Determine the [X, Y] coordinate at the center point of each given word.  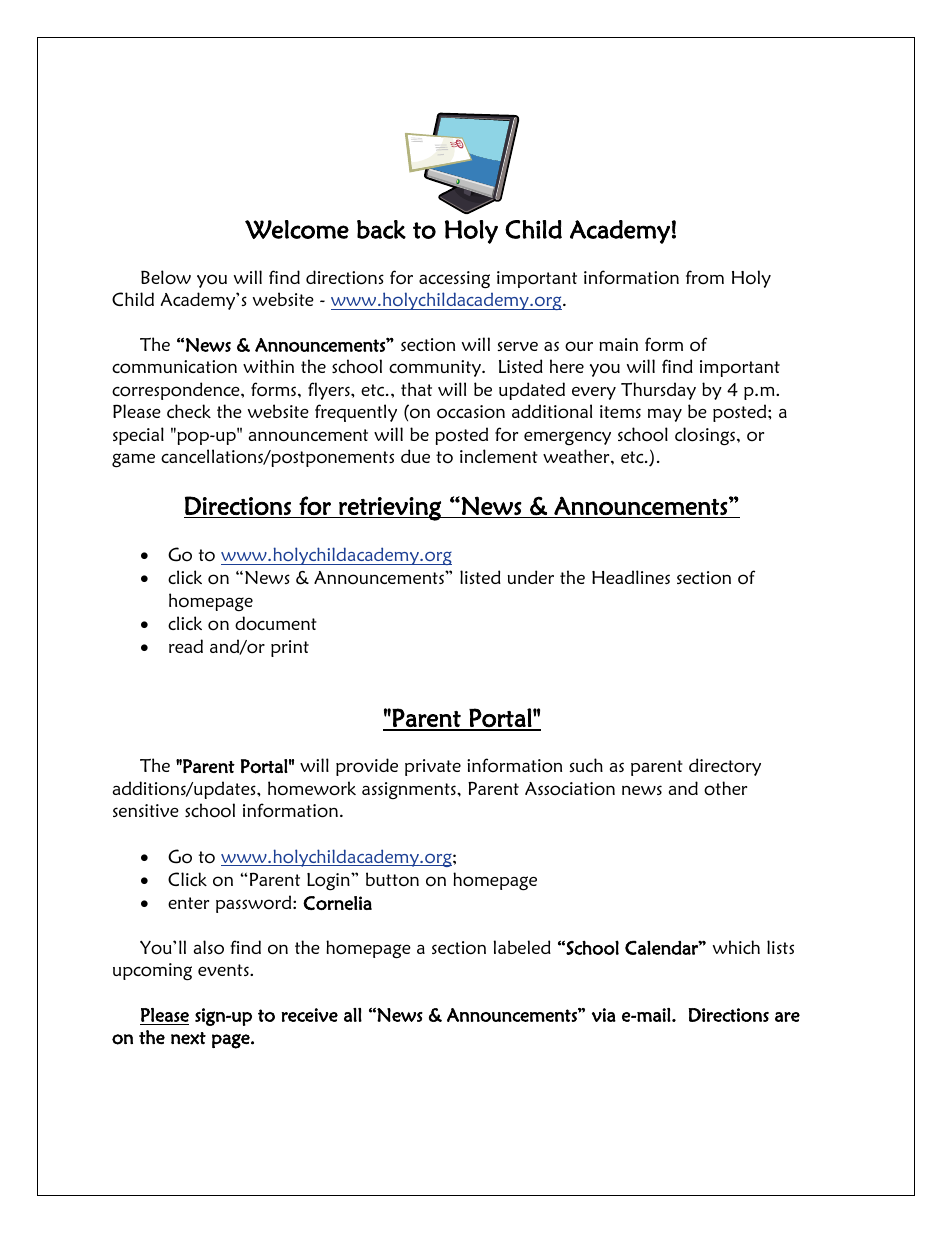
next [188, 1038]
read [186, 646]
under [530, 577]
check [189, 411]
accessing [454, 280]
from [705, 277]
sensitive [146, 810]
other [725, 788]
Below [166, 277]
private [433, 767]
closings [706, 436]
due [415, 456]
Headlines [631, 577]
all [353, 1015]
